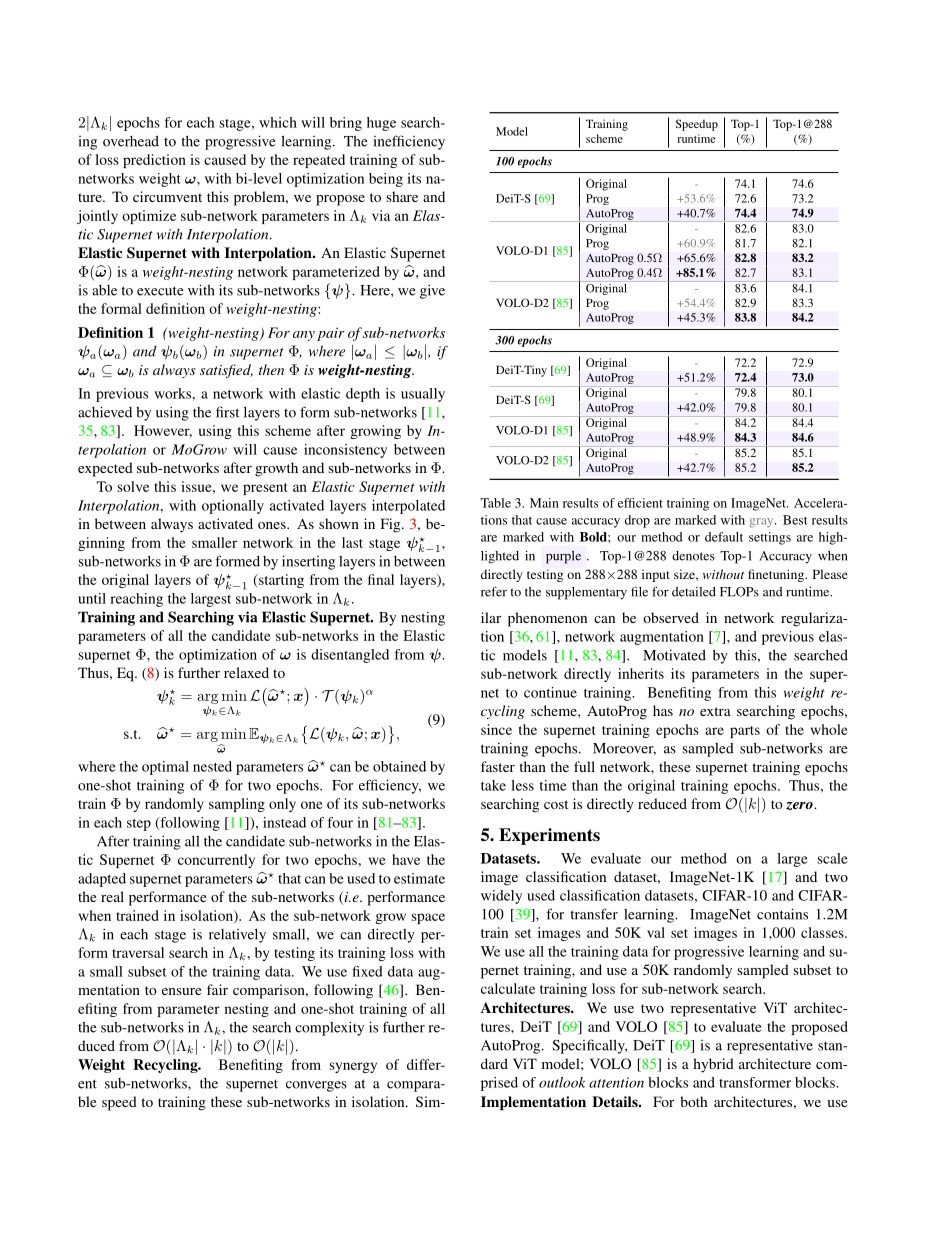  I want to click on concurrently, so click(216, 861).
